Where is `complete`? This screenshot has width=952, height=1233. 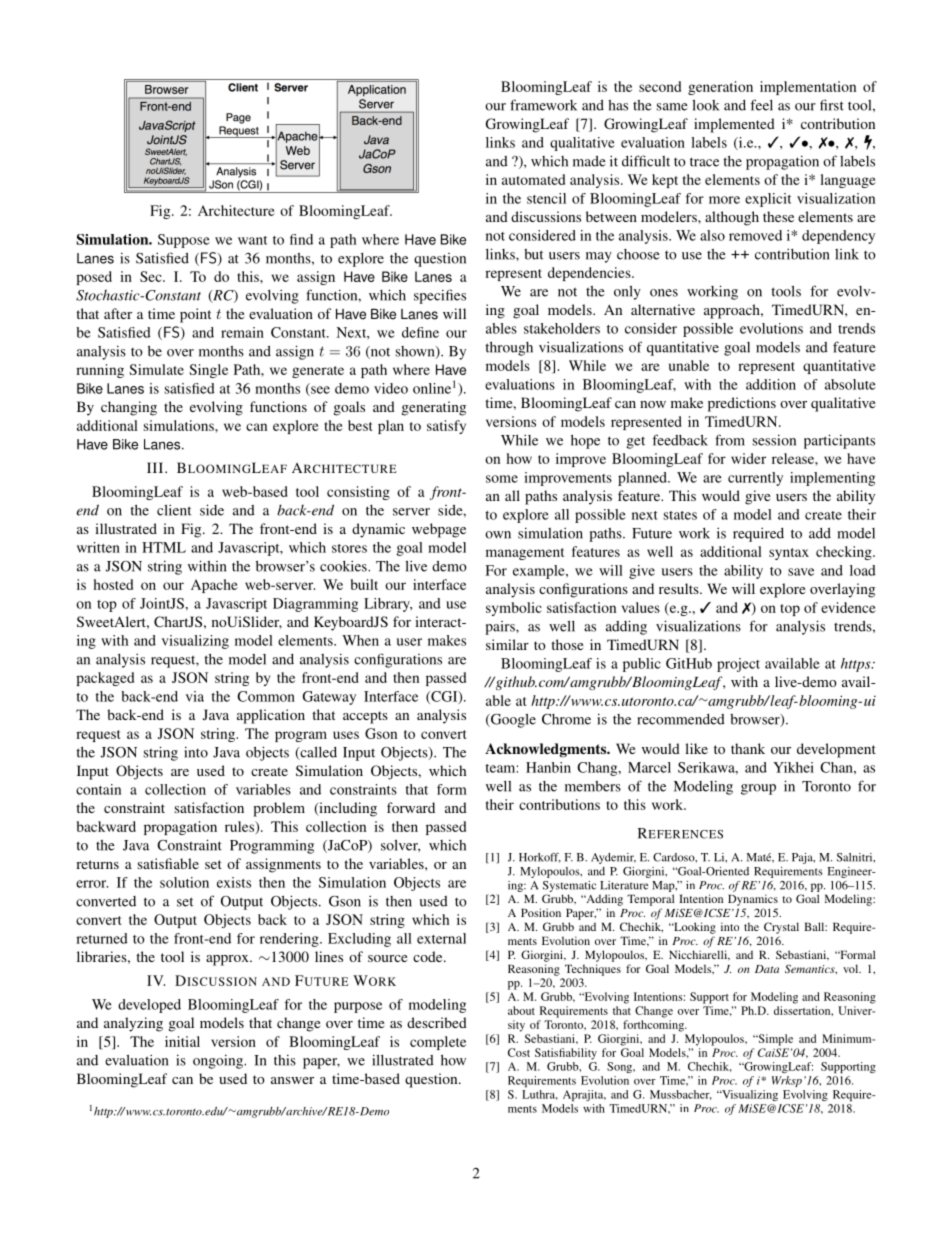
complete is located at coordinates (438, 1043).
